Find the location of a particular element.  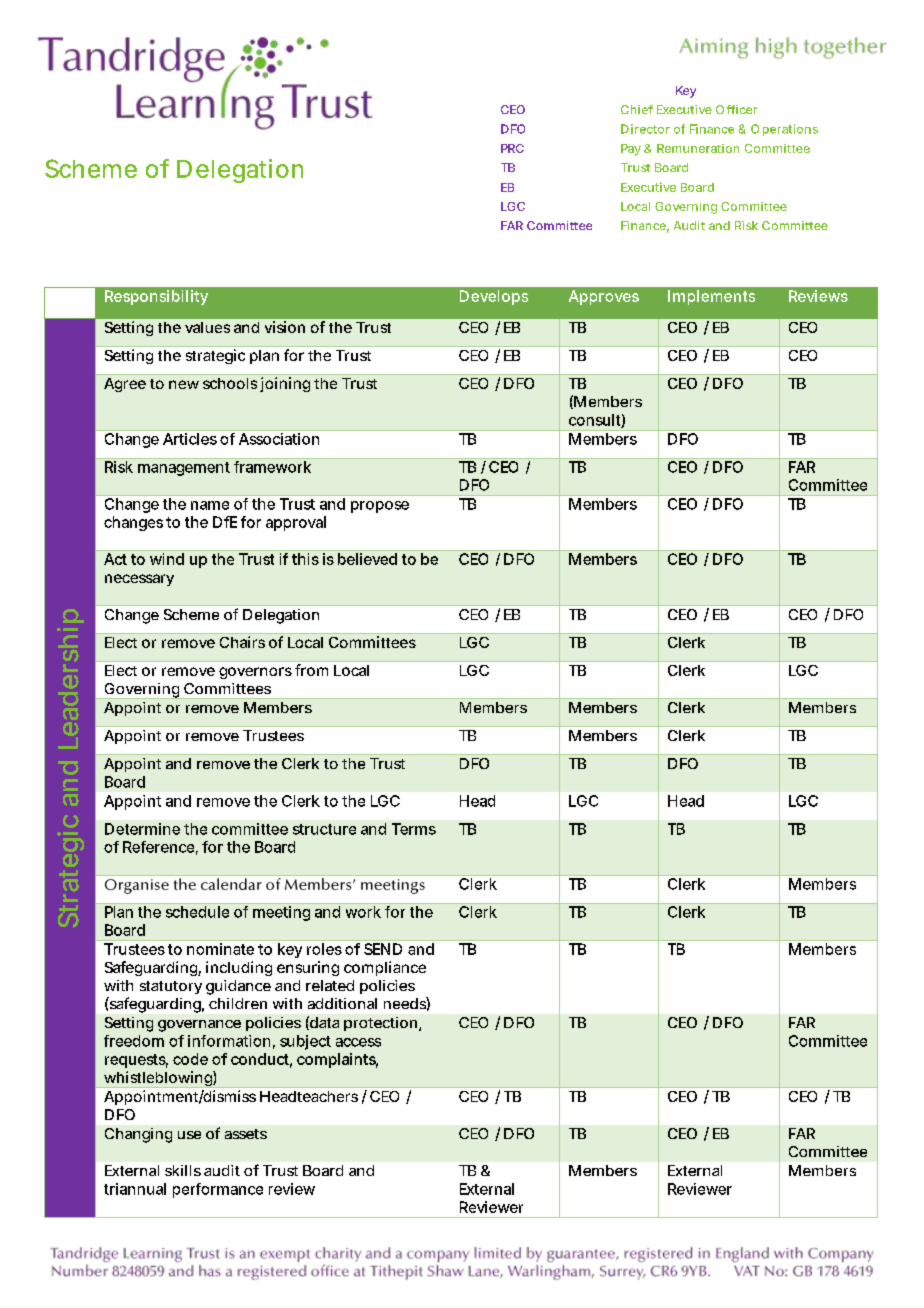

PRC is located at coordinates (512, 148).
